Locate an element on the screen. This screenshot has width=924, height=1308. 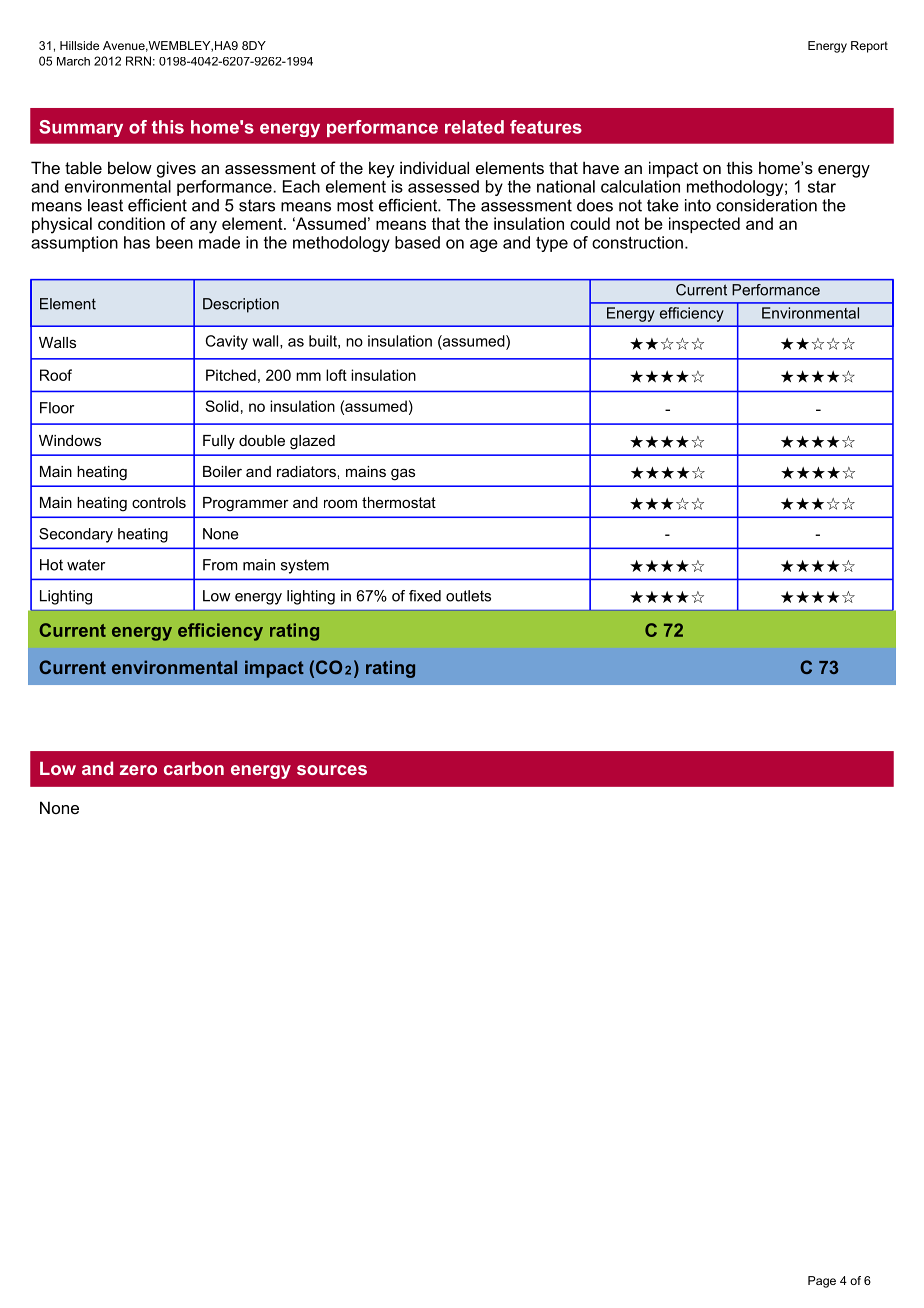
RRN is located at coordinates (138, 61).
